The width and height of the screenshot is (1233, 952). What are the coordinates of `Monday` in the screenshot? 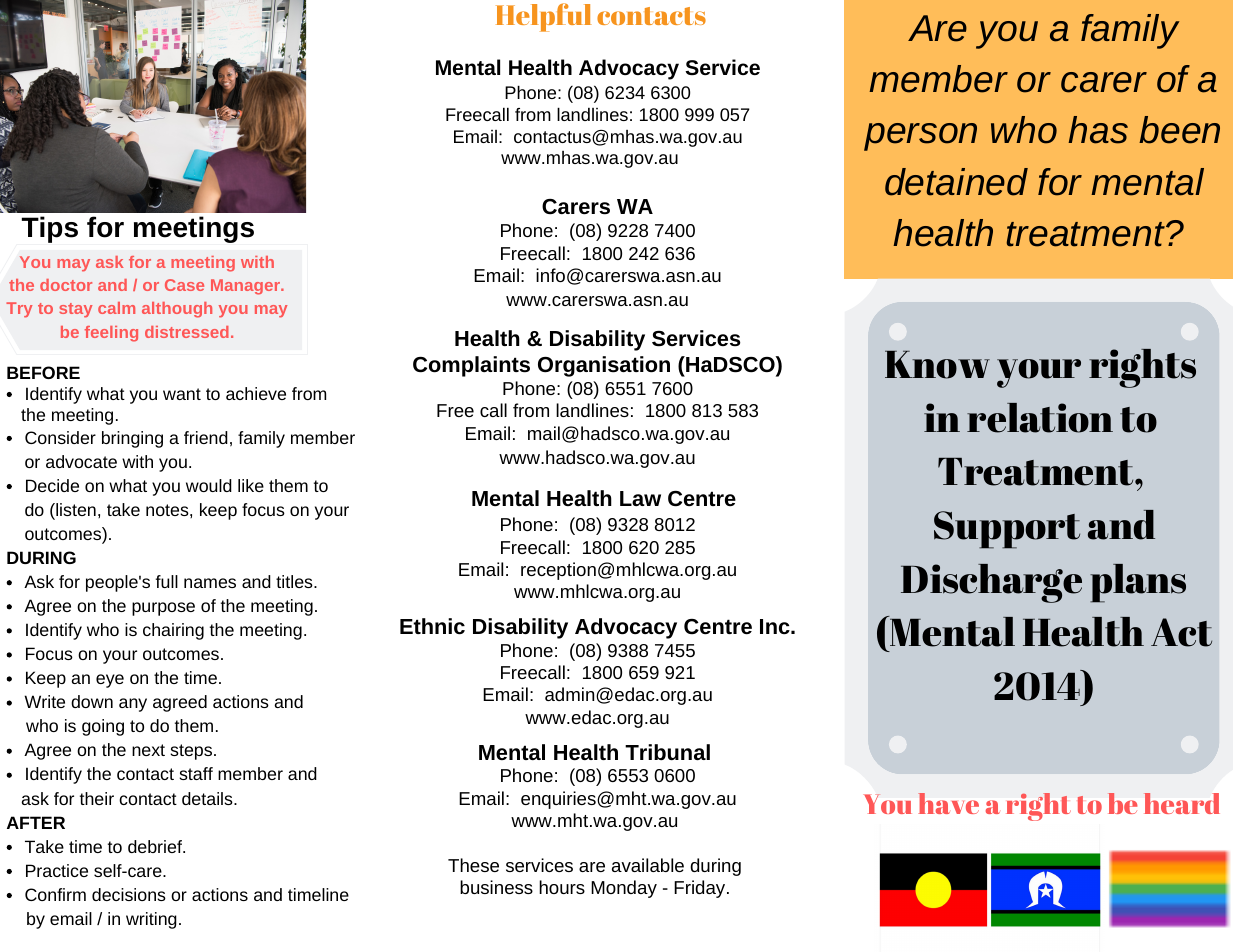 It's located at (624, 889).
